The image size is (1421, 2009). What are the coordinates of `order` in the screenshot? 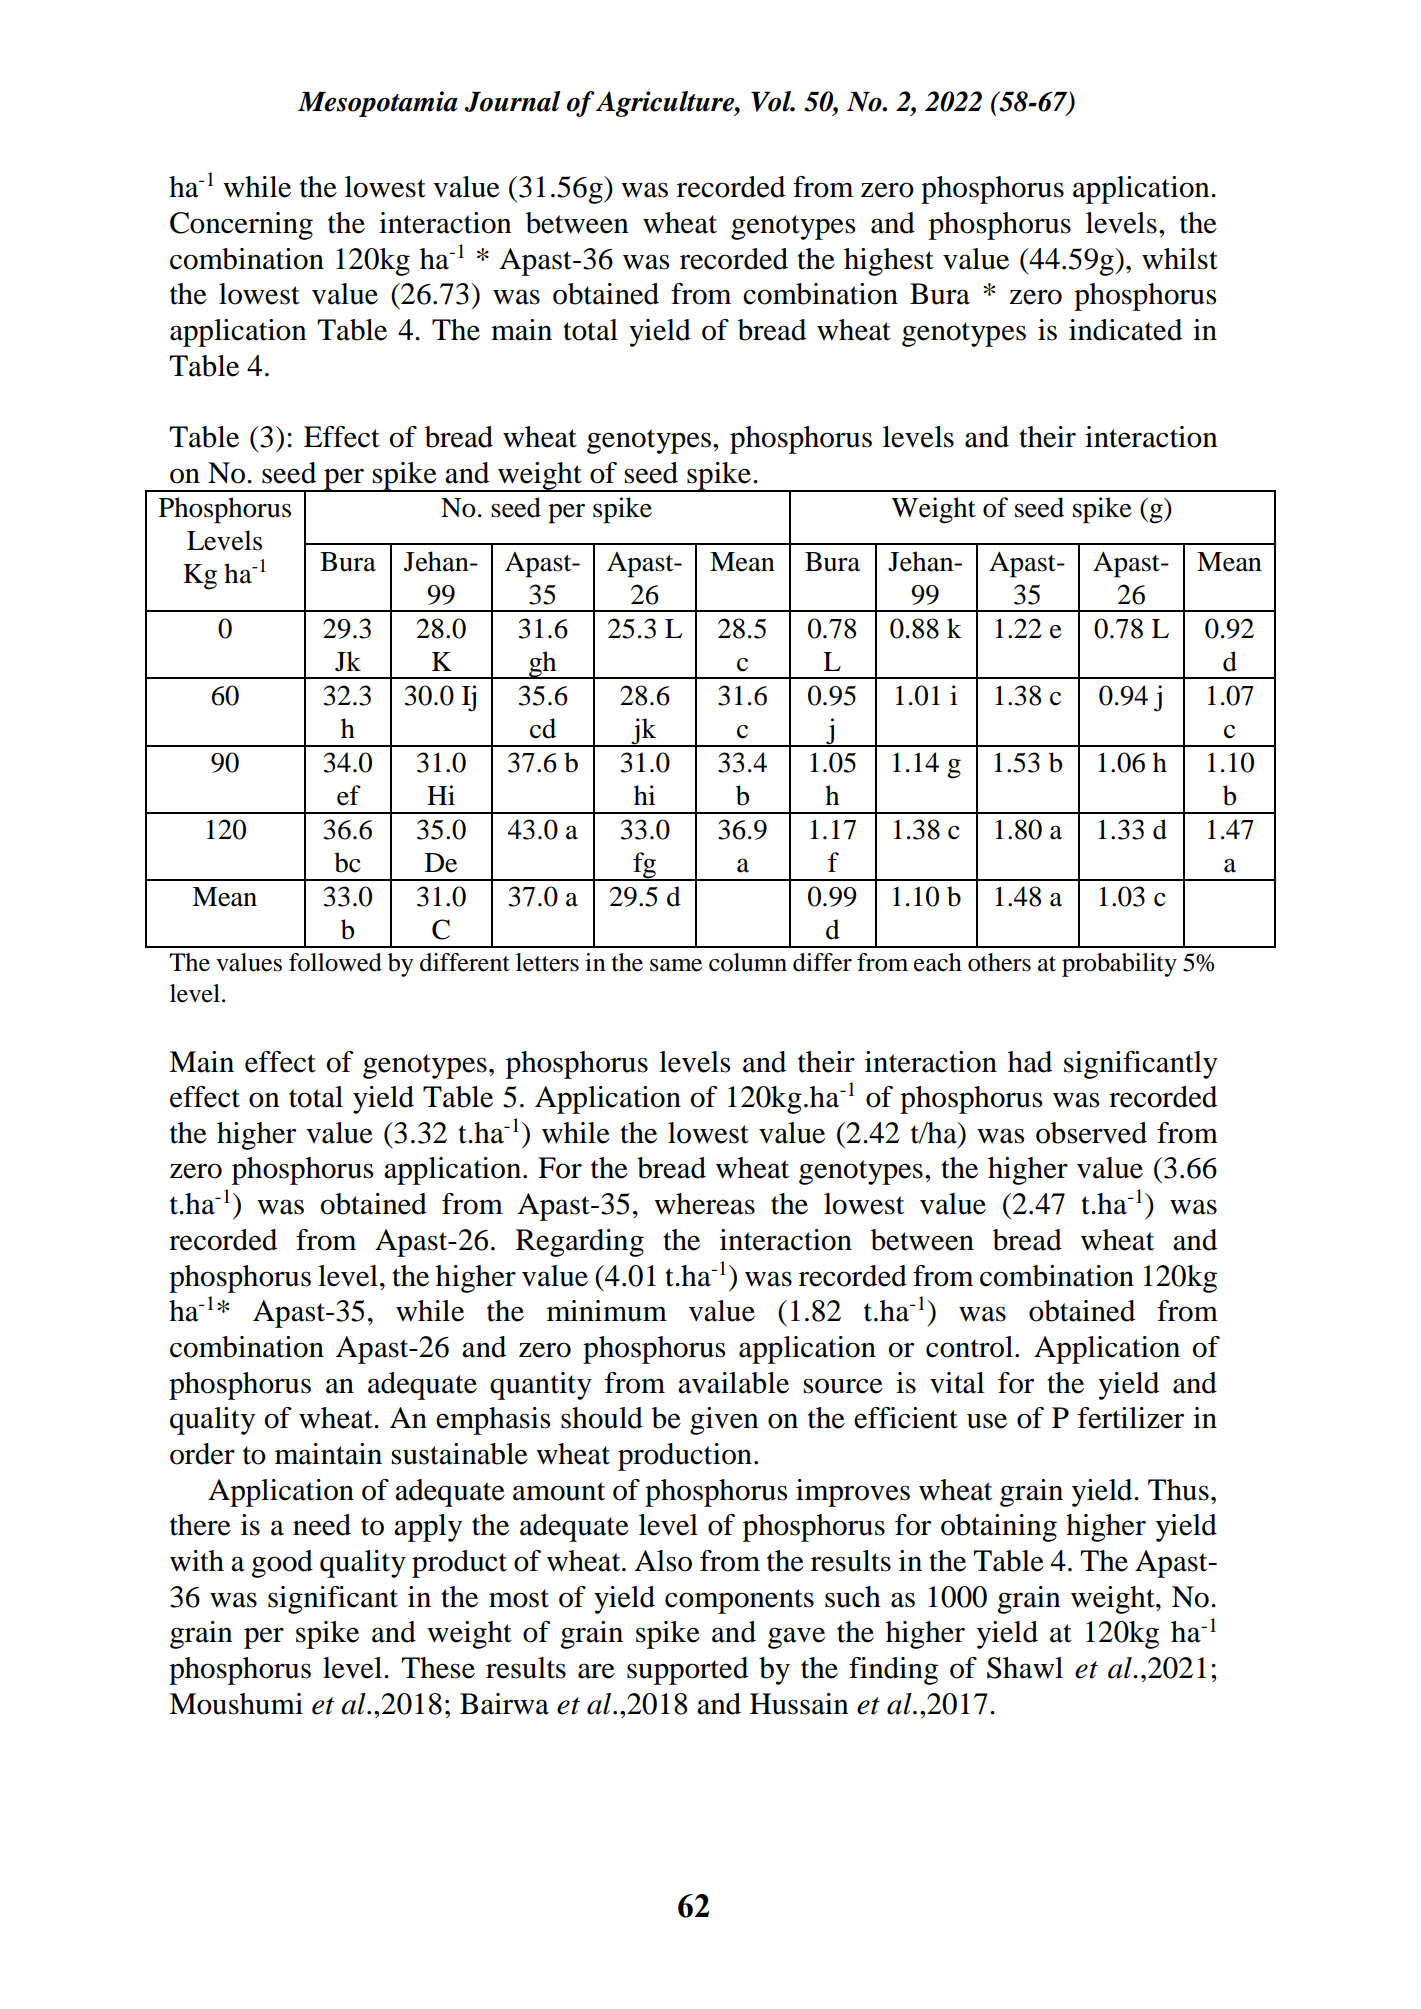 It's located at (202, 1454).
